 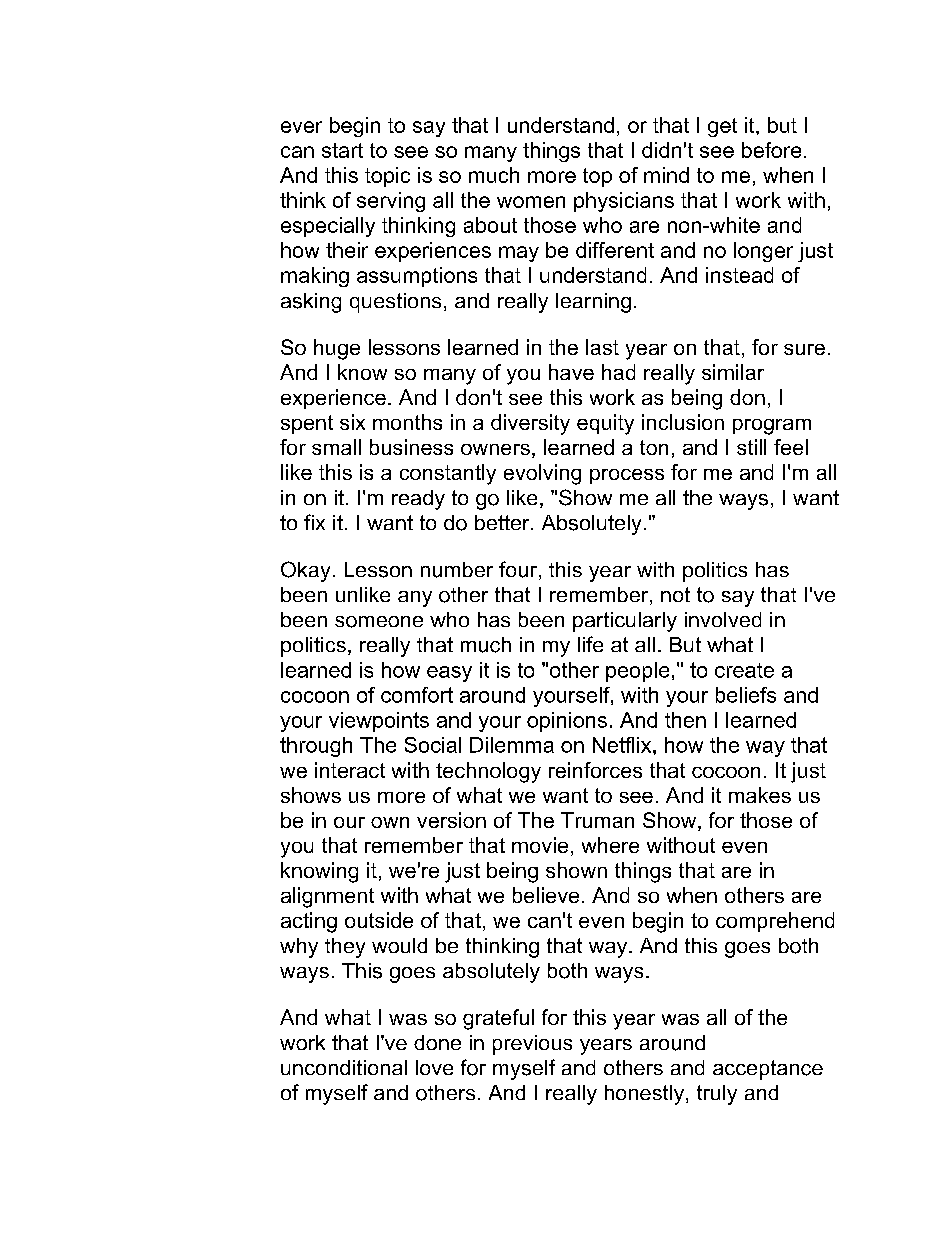 What do you see at coordinates (344, 1067) in the screenshot?
I see `unconditional` at bounding box center [344, 1067].
